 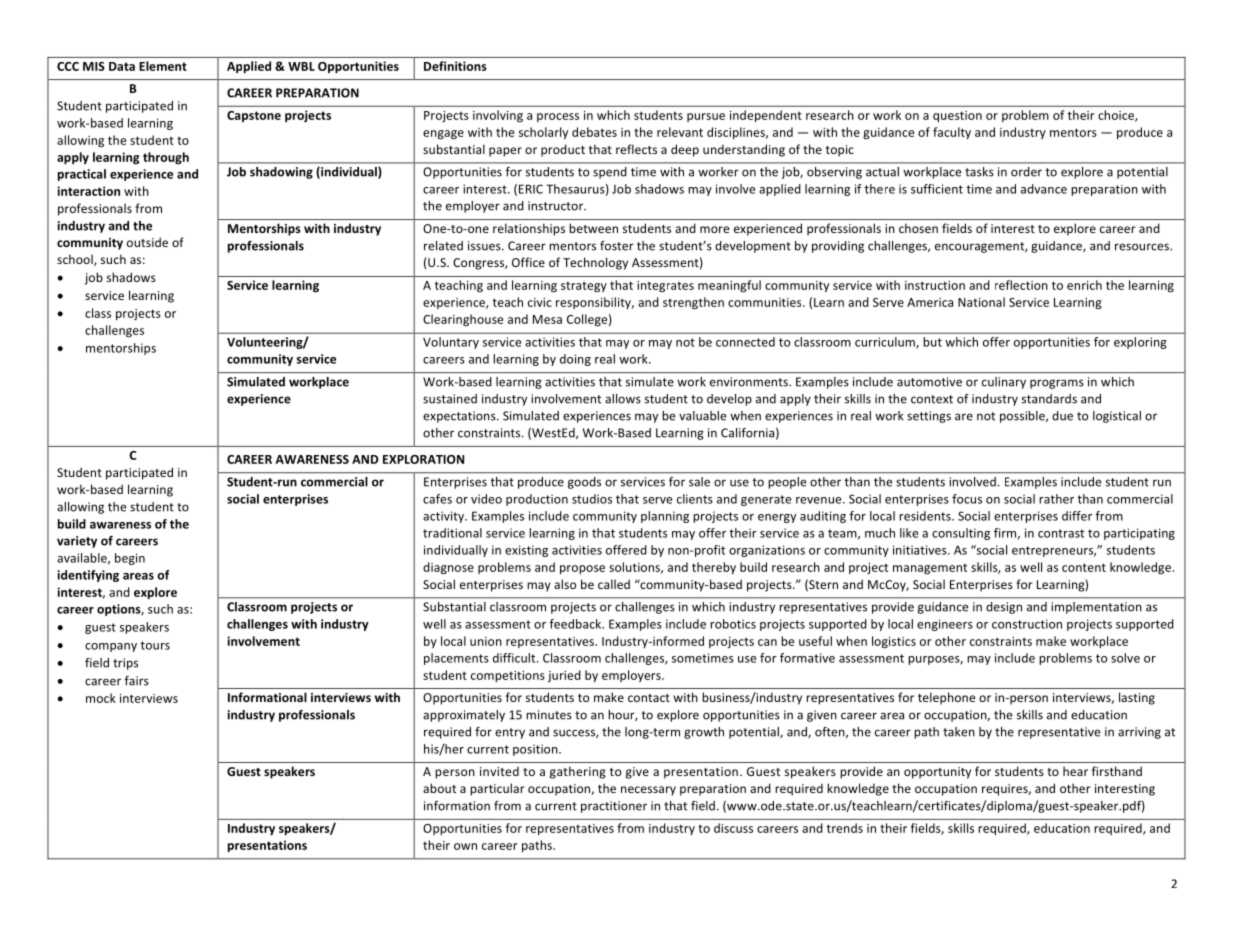 I want to click on about, so click(x=439, y=788).
